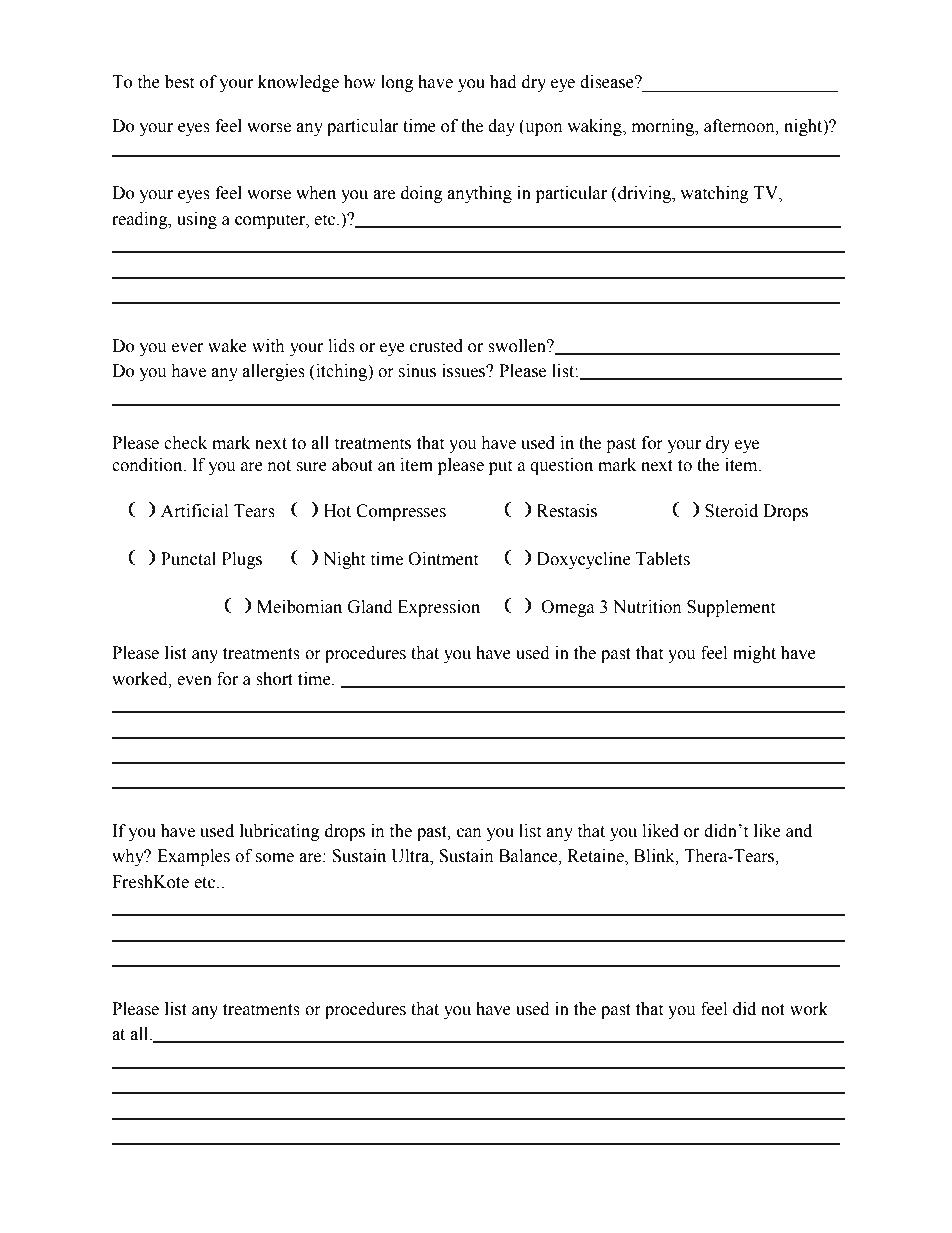  Describe the element at coordinates (193, 857) in the page. I see `Examples` at that location.
